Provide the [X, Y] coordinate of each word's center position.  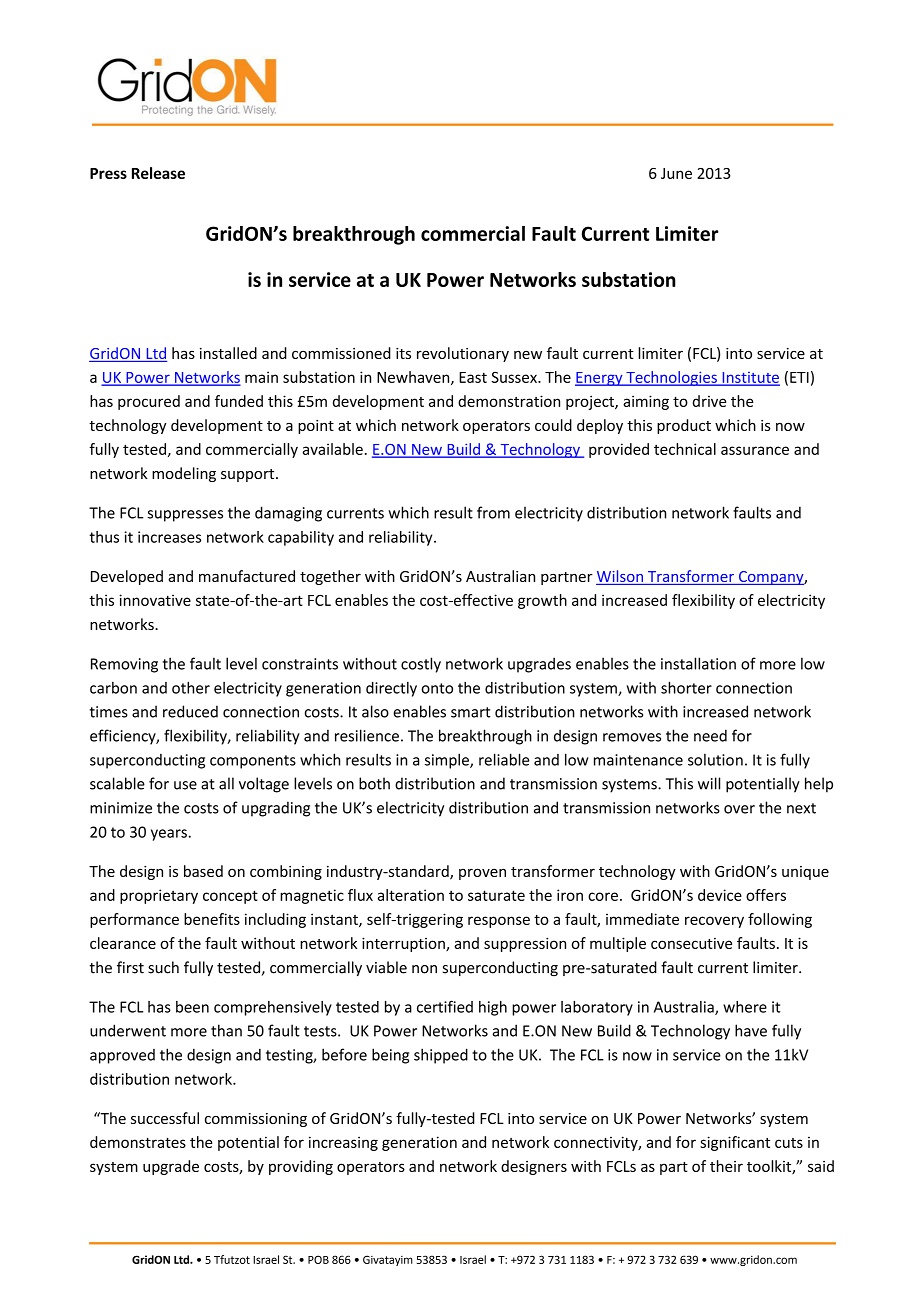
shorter [686, 687]
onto [437, 688]
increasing [343, 1143]
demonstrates [138, 1142]
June [676, 173]
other [191, 687]
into [739, 353]
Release [158, 173]
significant [735, 1143]
